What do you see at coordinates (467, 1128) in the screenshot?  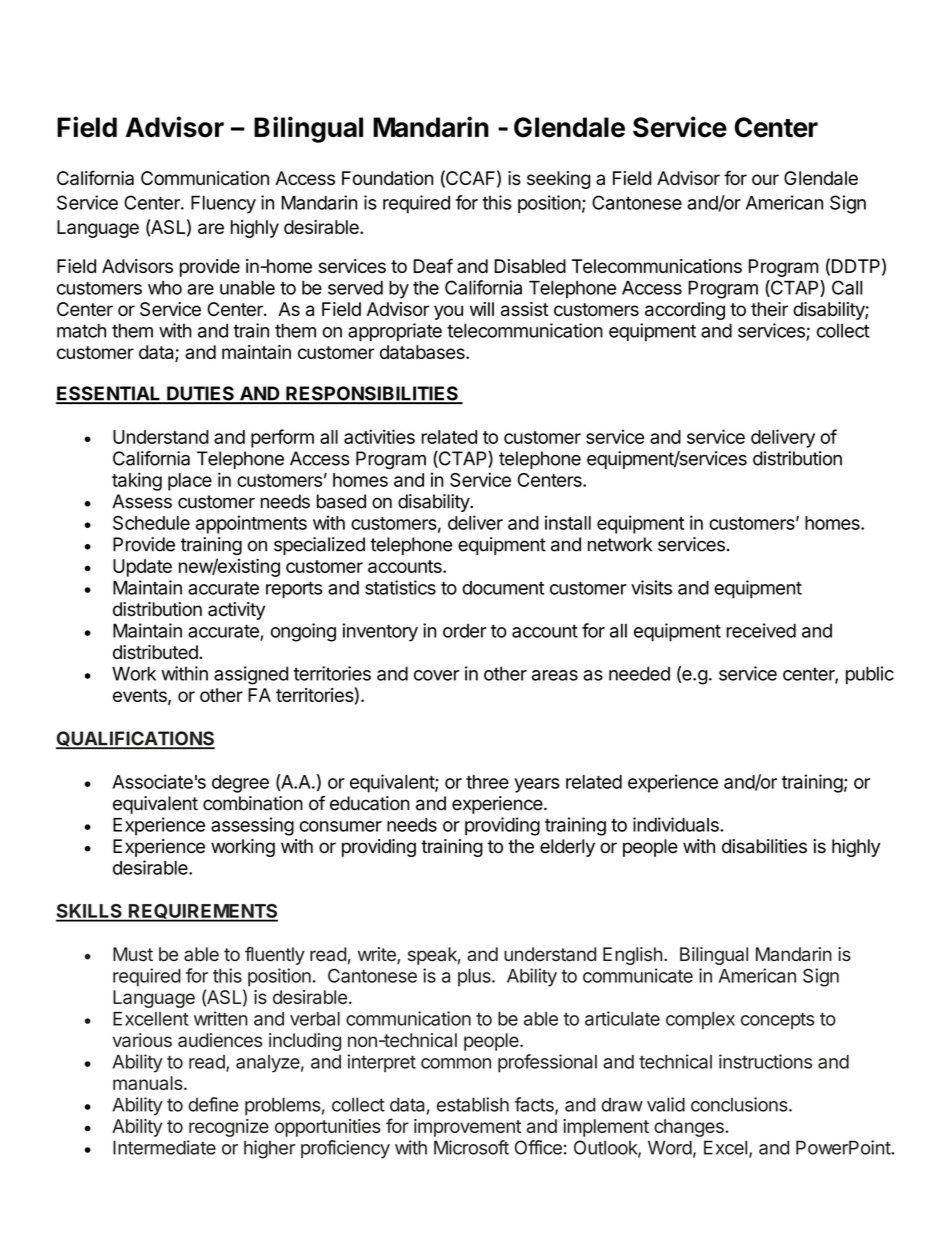 I see `improvement` at bounding box center [467, 1128].
